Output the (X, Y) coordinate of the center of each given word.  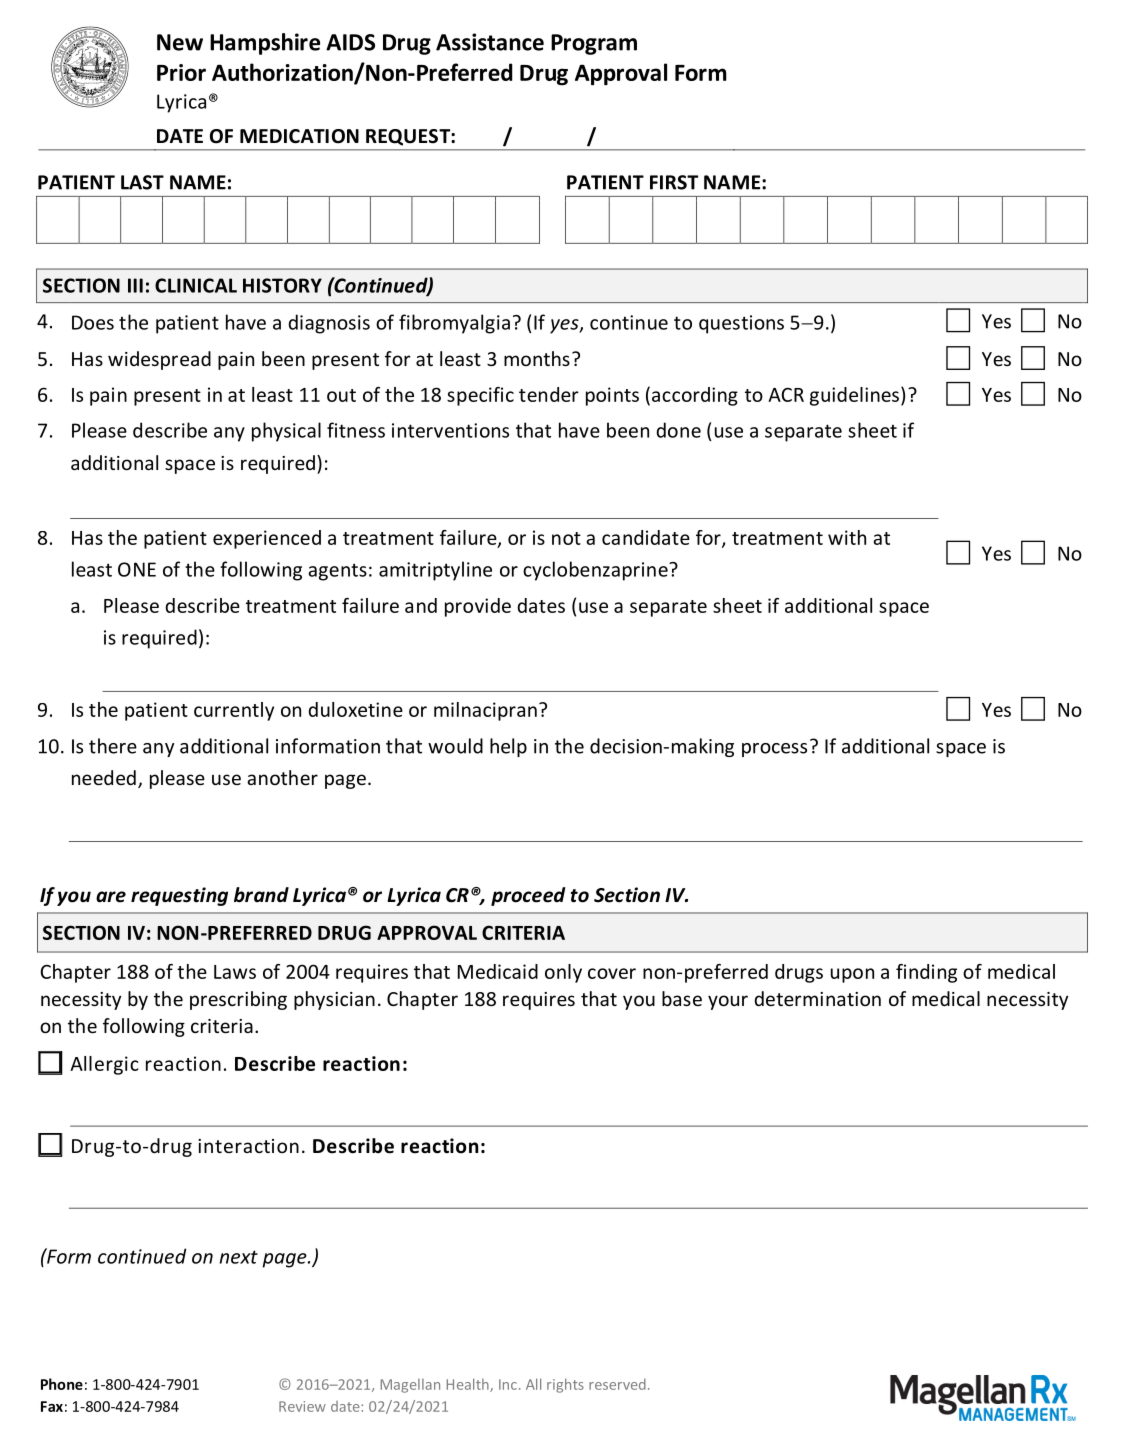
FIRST (674, 182)
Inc (508, 1384)
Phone (62, 1384)
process (774, 750)
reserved (617, 1384)
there (113, 746)
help (508, 747)
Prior (181, 72)
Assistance (490, 42)
